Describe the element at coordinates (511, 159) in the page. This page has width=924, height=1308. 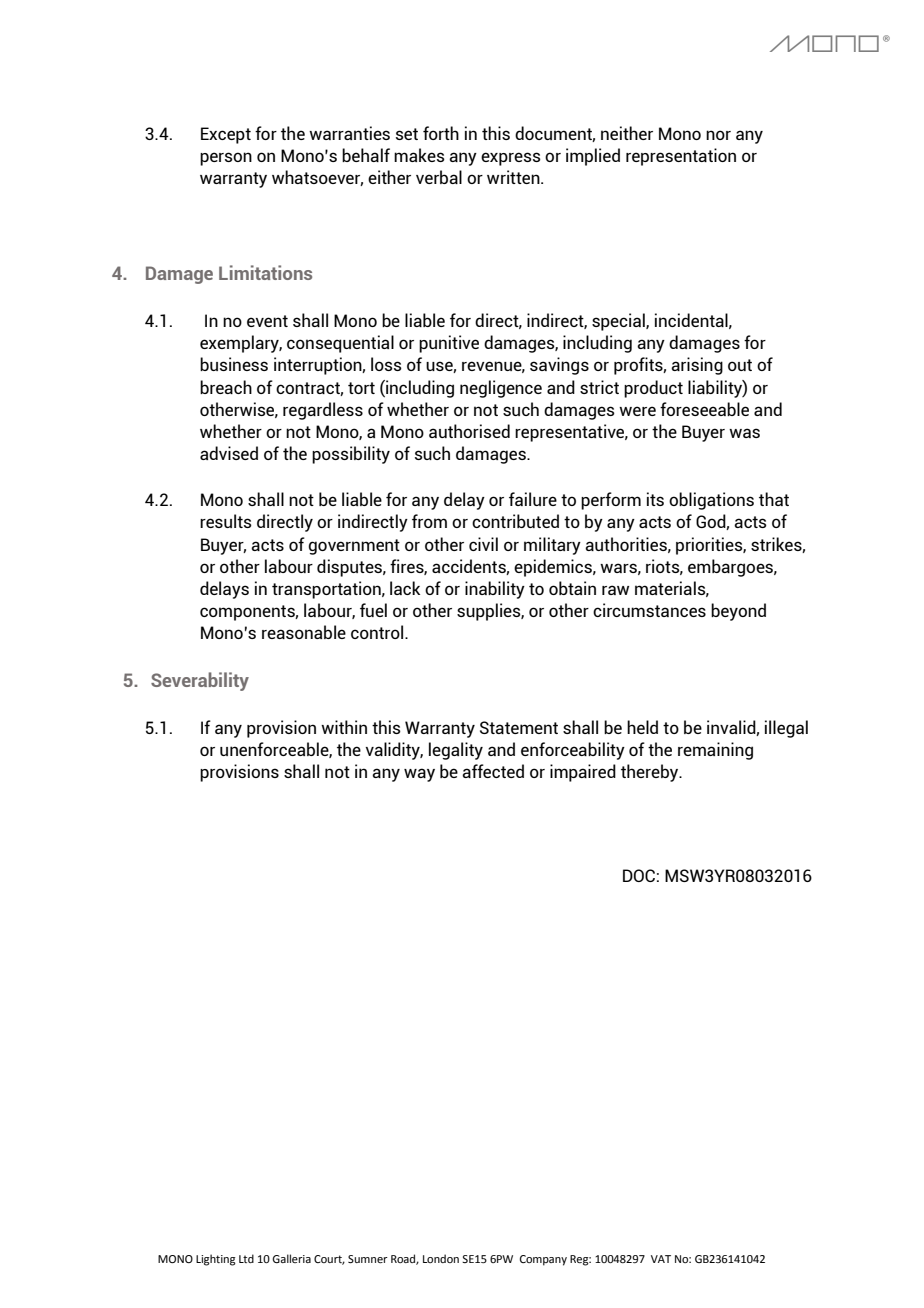
I see `express` at that location.
